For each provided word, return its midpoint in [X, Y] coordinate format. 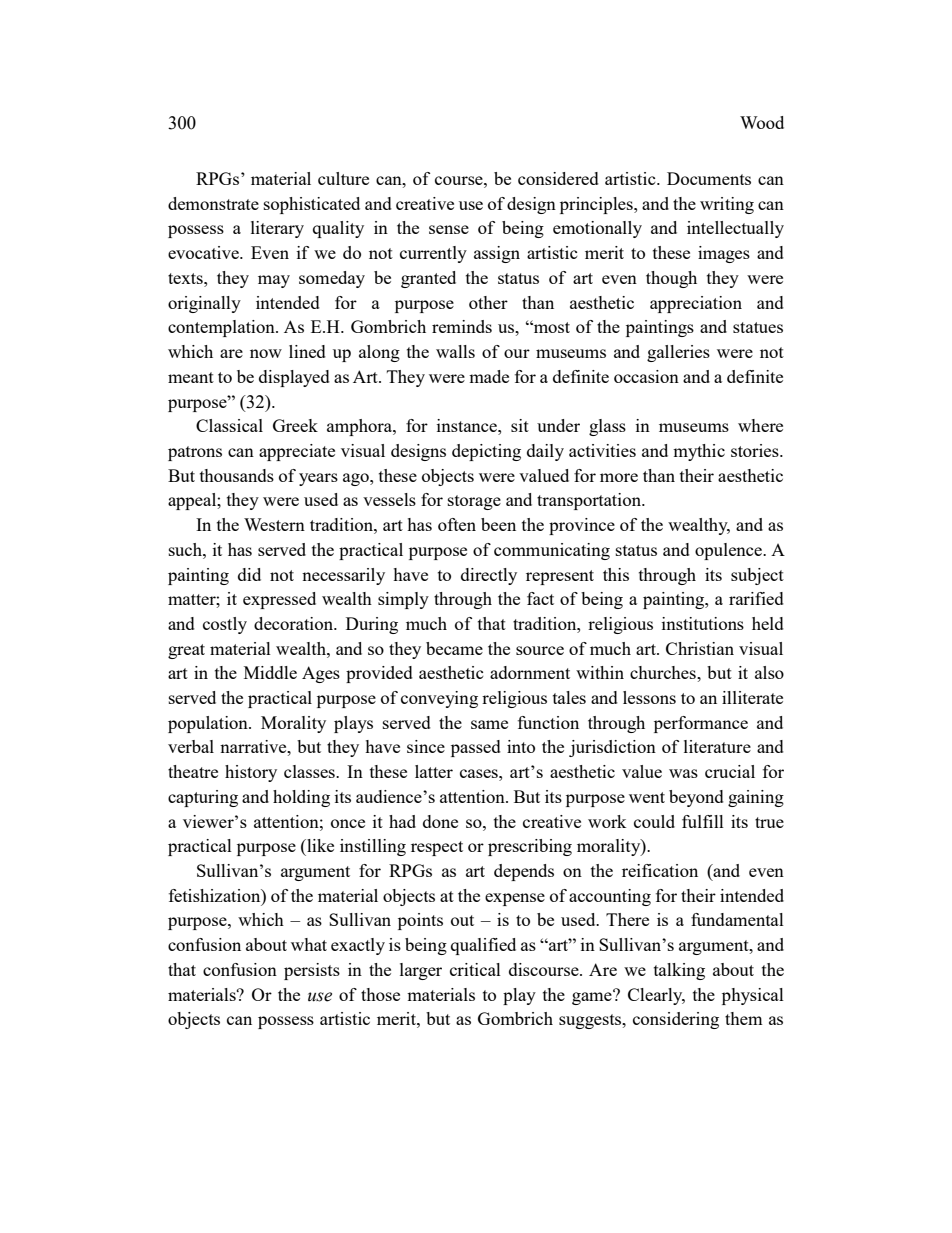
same [489, 724]
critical [475, 969]
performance [701, 724]
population [209, 724]
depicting [486, 452]
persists [312, 971]
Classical [229, 425]
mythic [699, 452]
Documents [709, 178]
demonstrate [213, 203]
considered [558, 178]
